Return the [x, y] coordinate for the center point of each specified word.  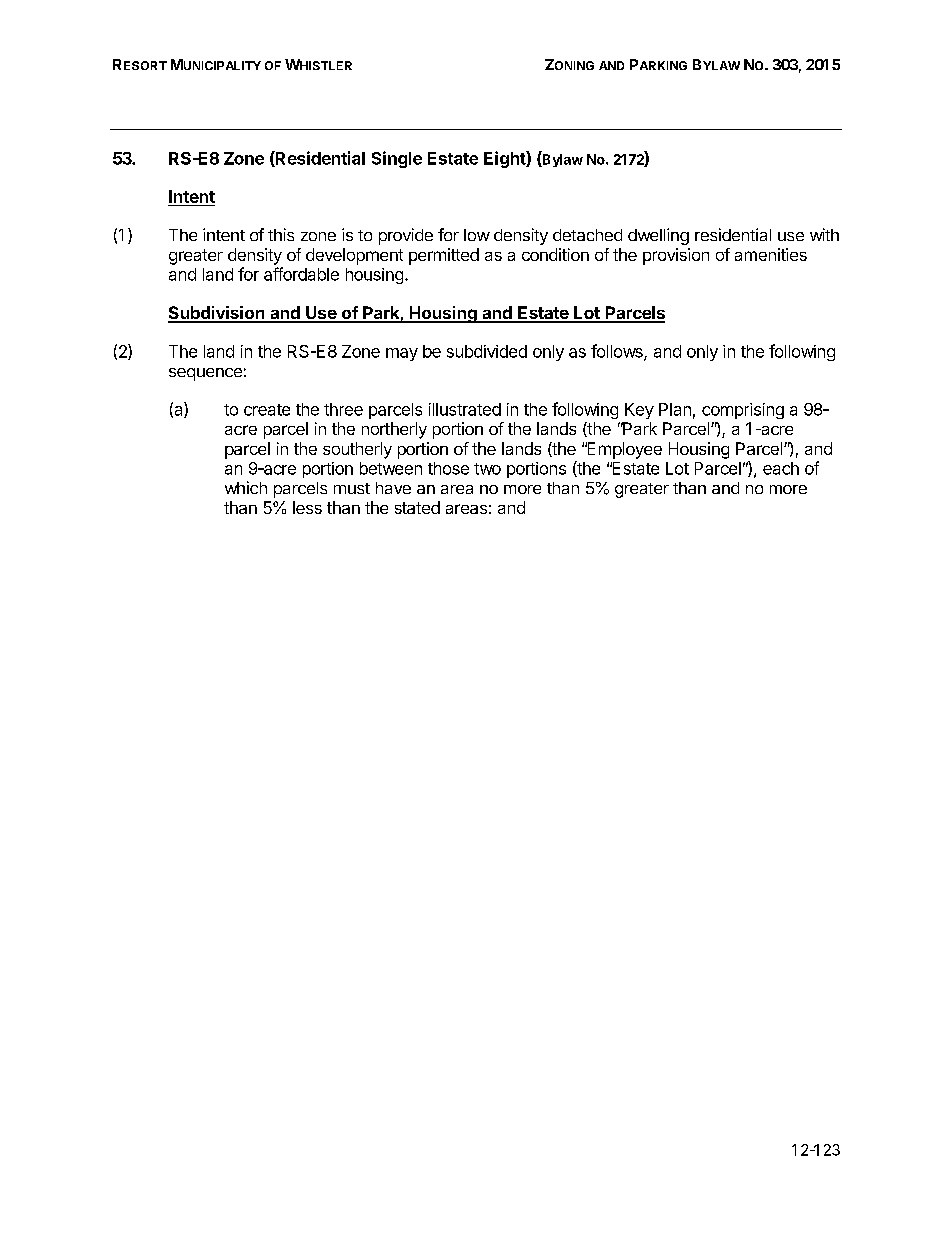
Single [397, 159]
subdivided [487, 351]
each [781, 468]
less [307, 507]
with [824, 234]
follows [618, 352]
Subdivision [217, 314]
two [487, 469]
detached [587, 235]
